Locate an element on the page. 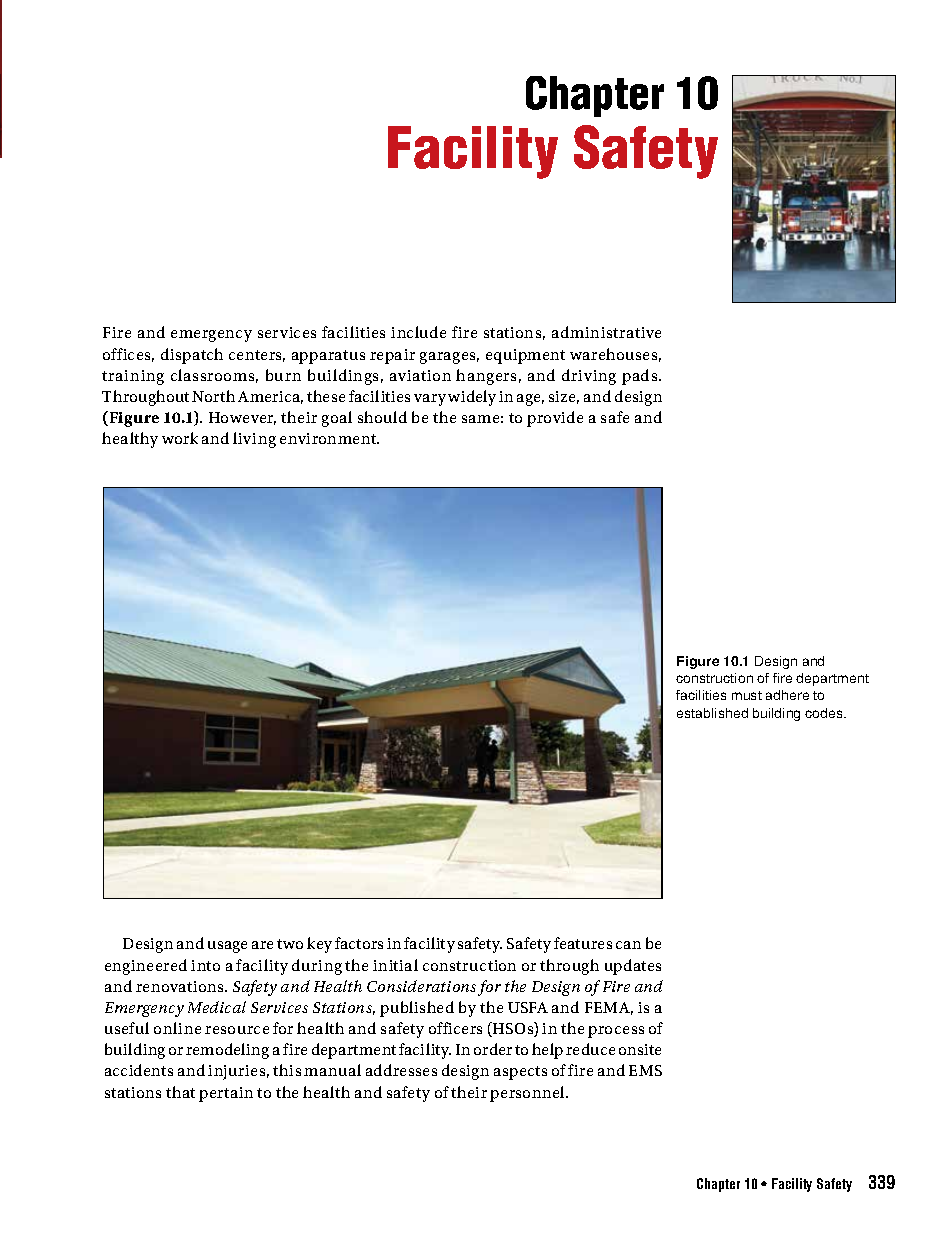  remodeling is located at coordinates (227, 1051).
